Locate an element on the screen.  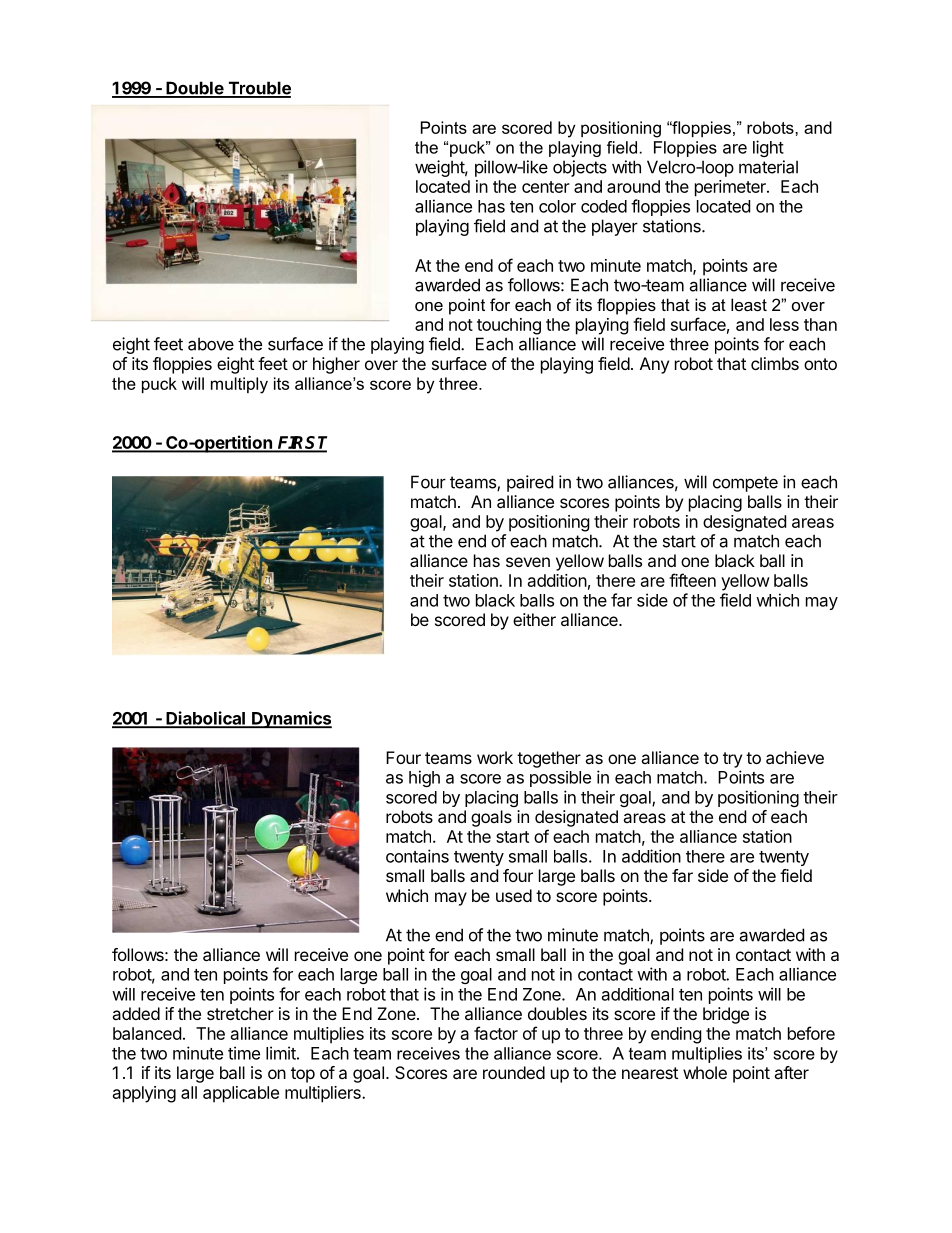
compete is located at coordinates (745, 484).
